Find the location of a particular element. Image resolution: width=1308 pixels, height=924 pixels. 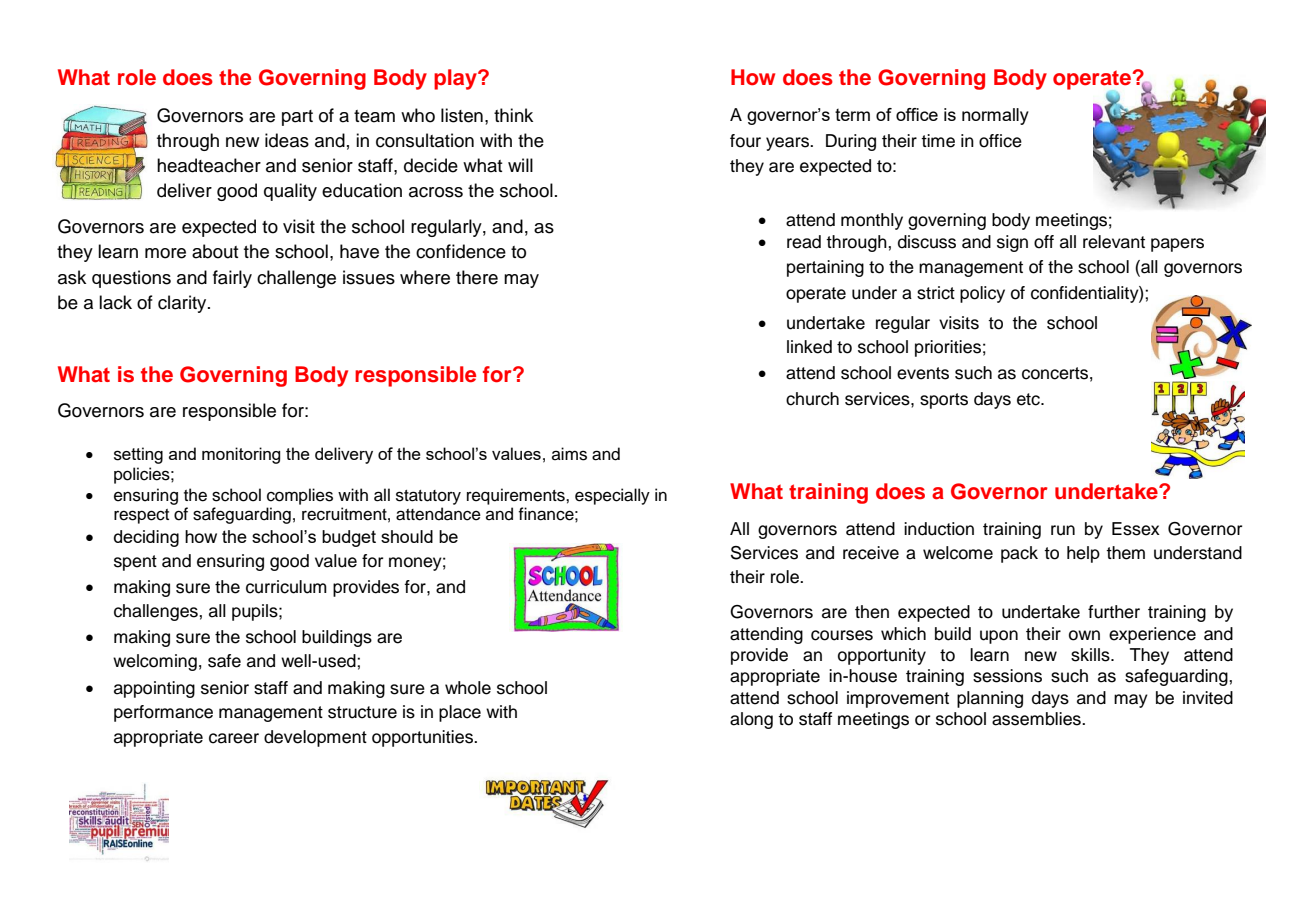

think is located at coordinates (513, 115).
